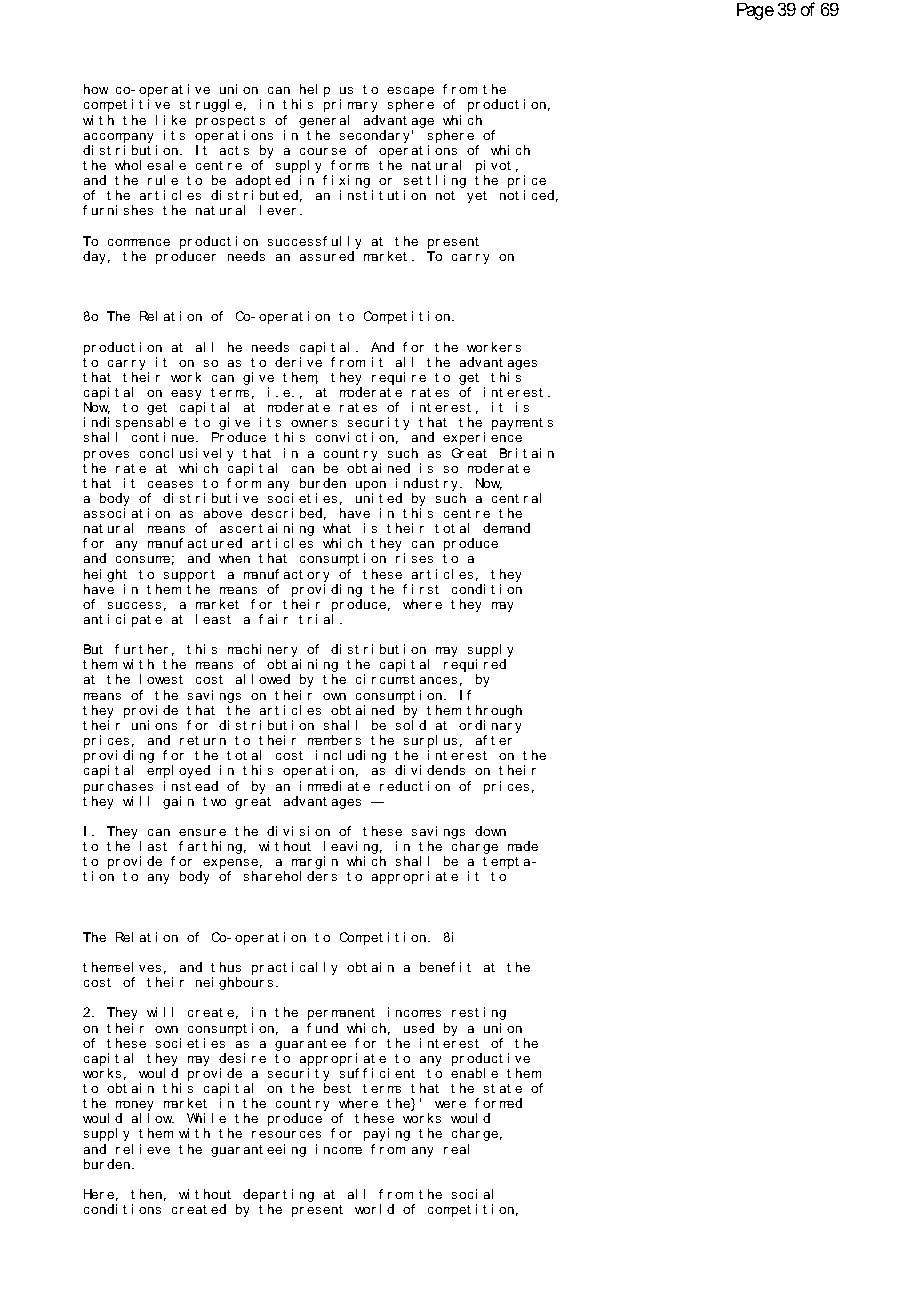 This screenshot has height=1308, width=924. I want to click on money, so click(134, 1107).
